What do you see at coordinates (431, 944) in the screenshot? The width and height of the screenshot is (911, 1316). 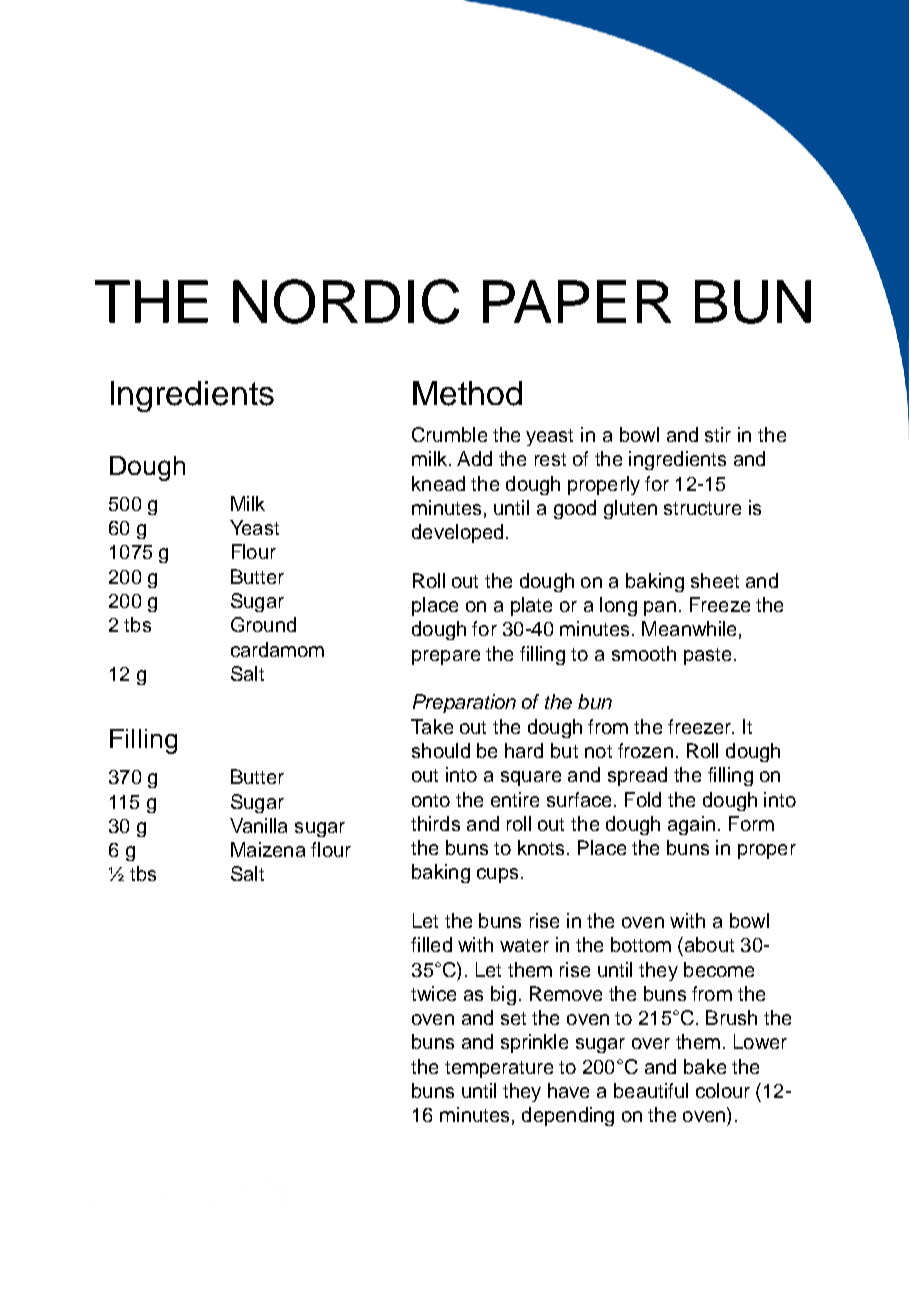 I see `filled` at bounding box center [431, 944].
